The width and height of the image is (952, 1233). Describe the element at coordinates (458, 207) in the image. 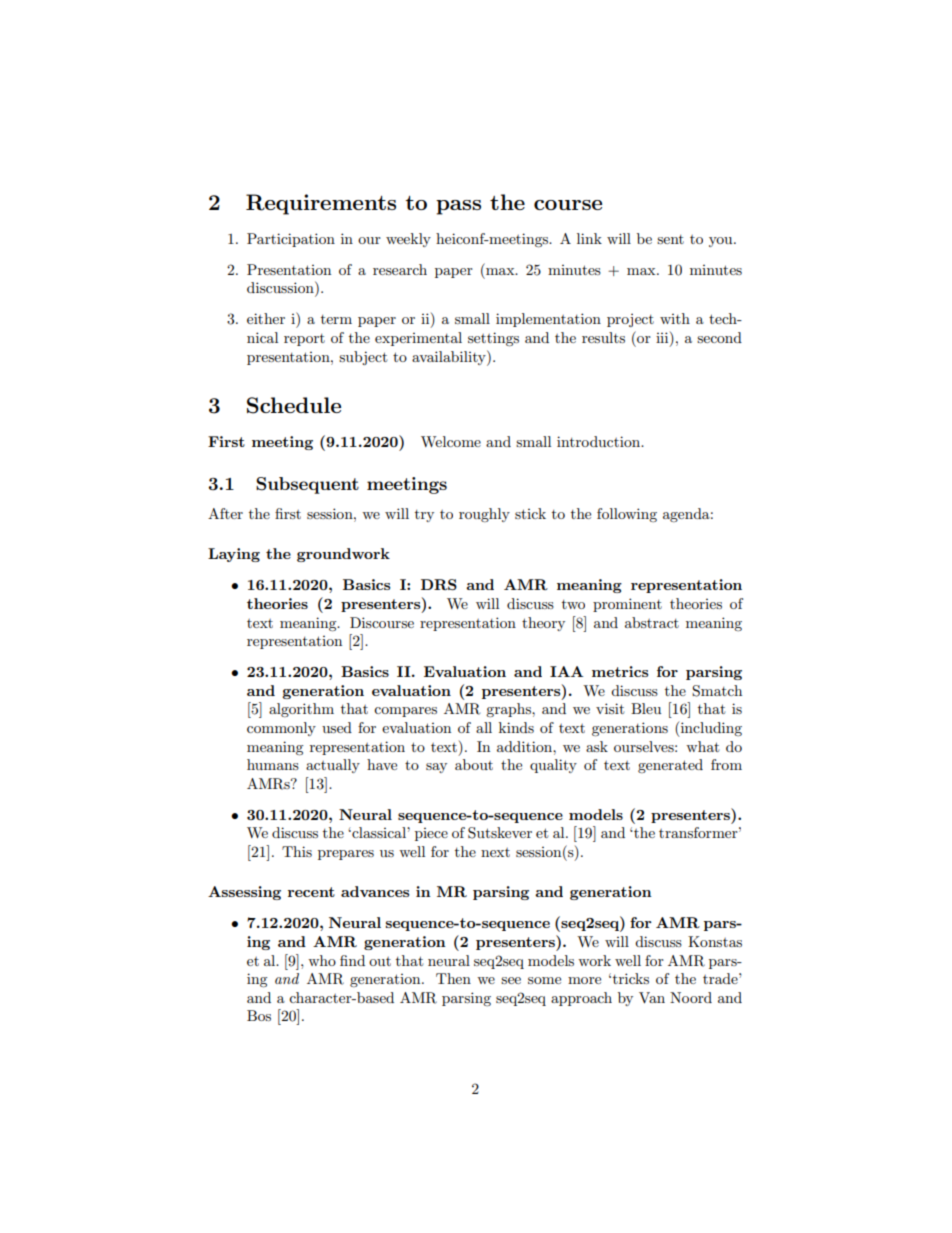

I see `pass` at that location.
